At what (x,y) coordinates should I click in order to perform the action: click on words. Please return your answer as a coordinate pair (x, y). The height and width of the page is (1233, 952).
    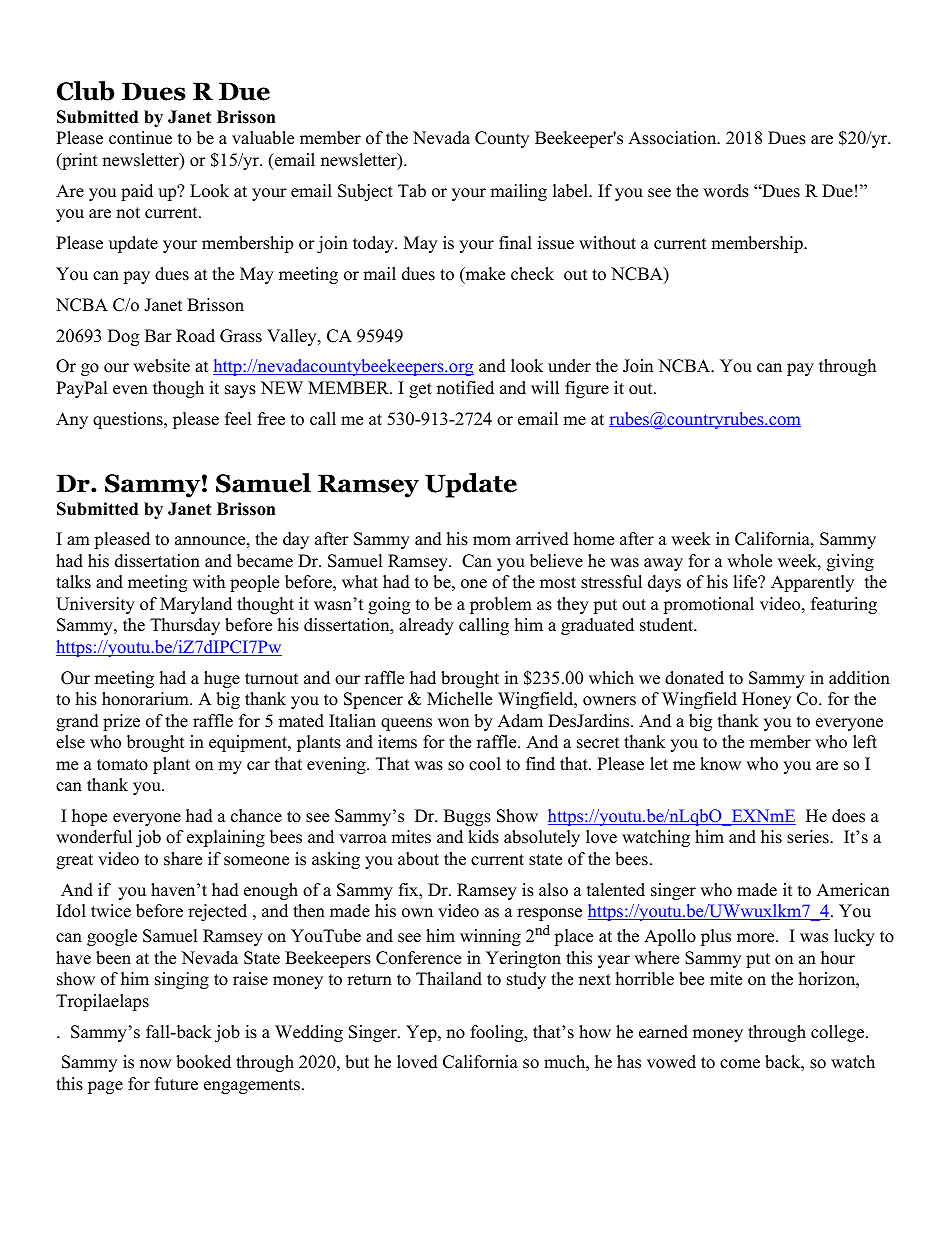
    Looking at the image, I should click on (726, 191).
